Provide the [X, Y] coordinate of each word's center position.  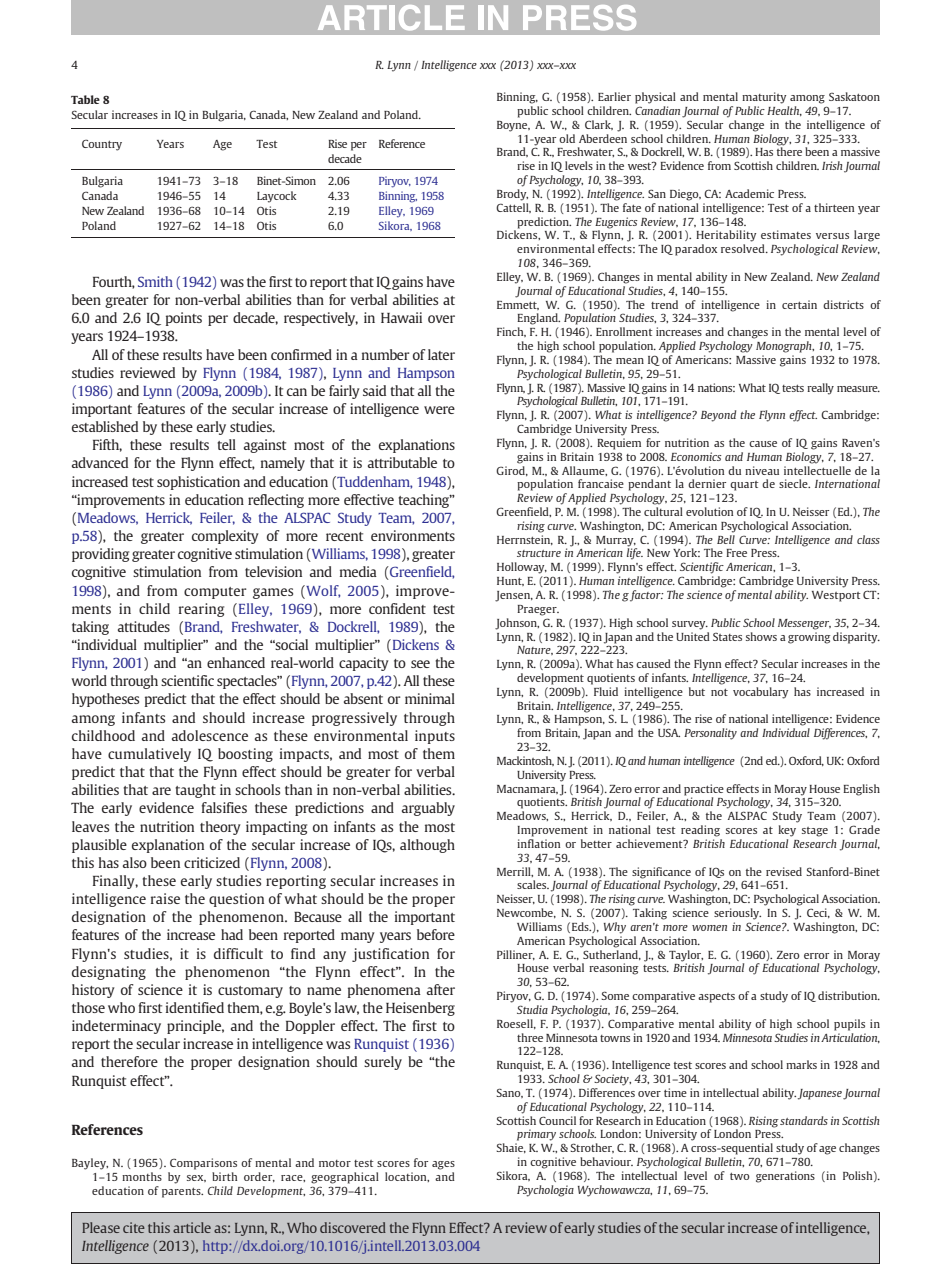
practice [704, 790]
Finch [511, 332]
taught [195, 791]
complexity [225, 537]
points [184, 319]
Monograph [785, 347]
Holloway [522, 568]
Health [784, 111]
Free [736, 553]
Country [102, 145]
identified [195, 1007]
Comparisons [203, 1164]
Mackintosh [525, 761]
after [441, 989]
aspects [716, 998]
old [567, 138]
